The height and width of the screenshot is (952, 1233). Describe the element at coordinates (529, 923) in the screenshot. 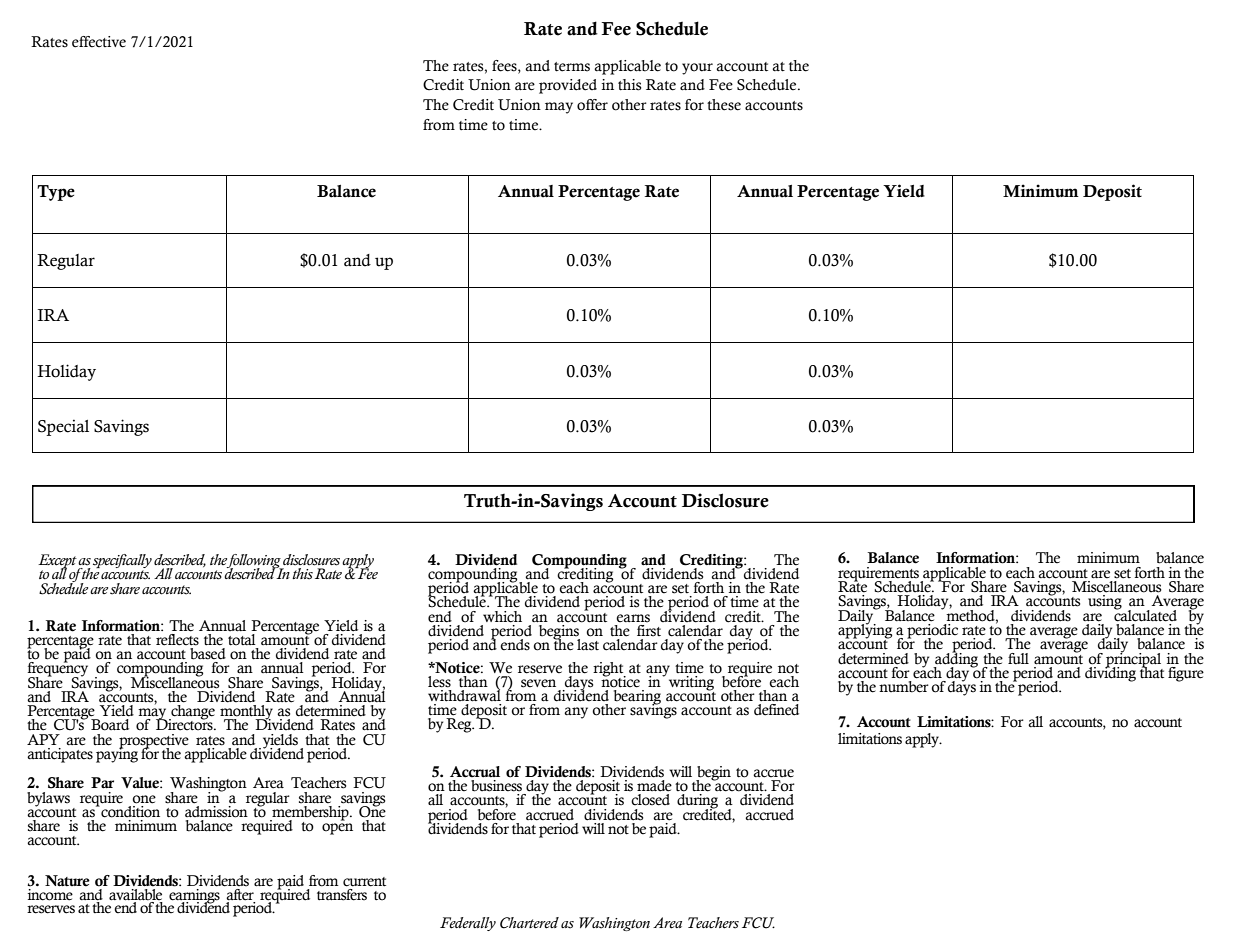

I see `Chartered` at that location.
